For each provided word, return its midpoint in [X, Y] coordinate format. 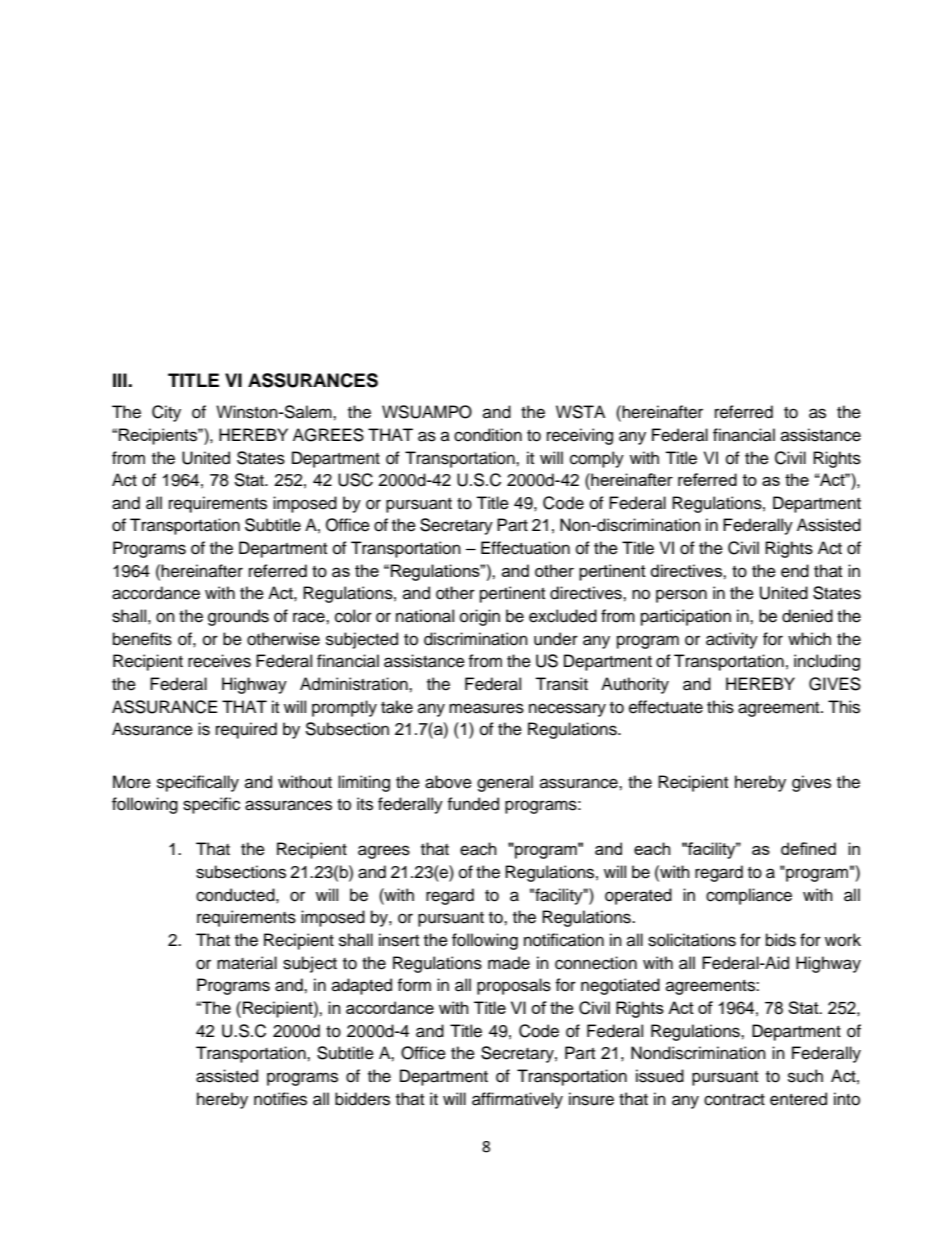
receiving [580, 436]
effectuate [666, 707]
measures [486, 708]
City [166, 413]
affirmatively [517, 1100]
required [246, 730]
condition [488, 435]
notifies [280, 1099]
